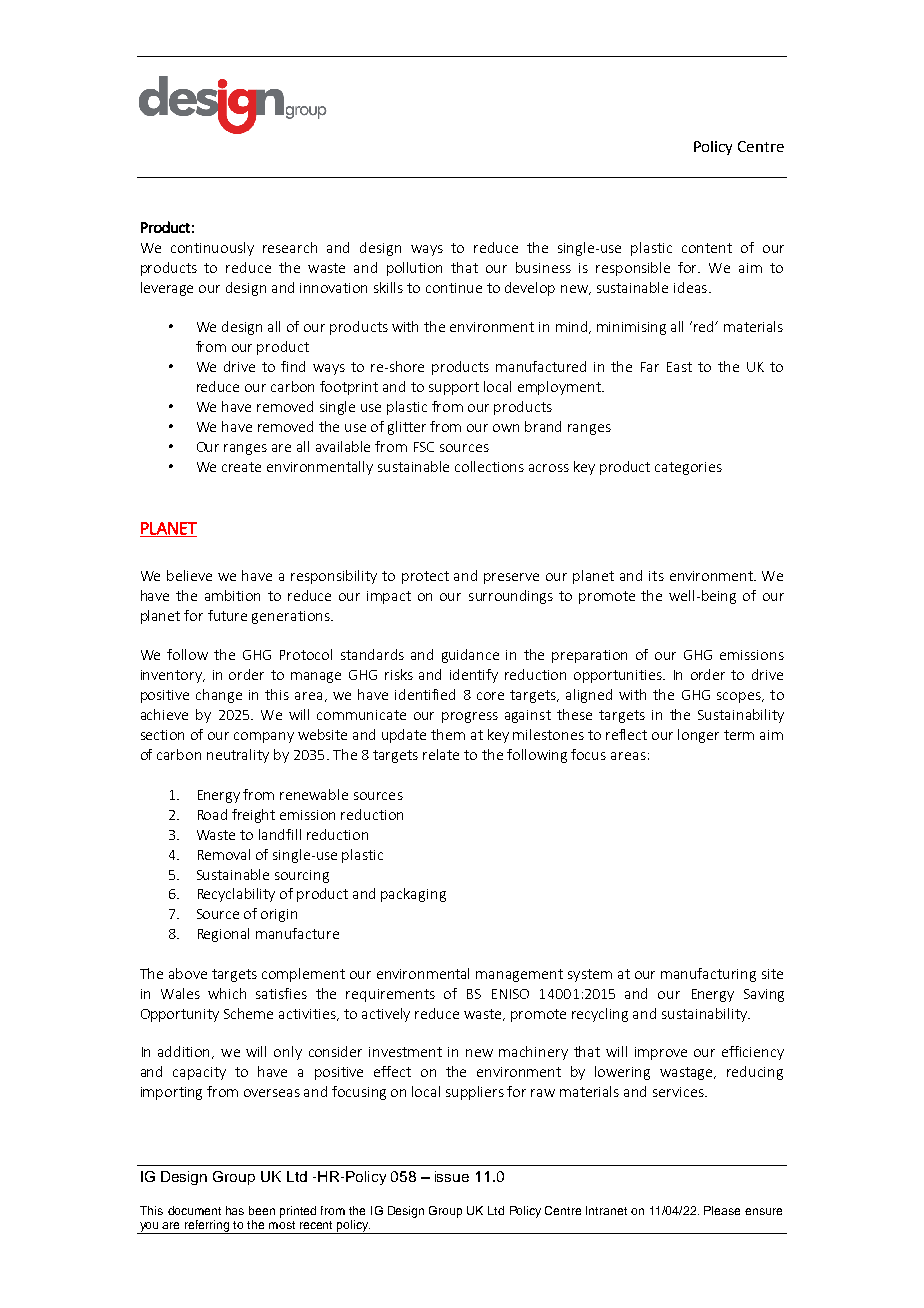 This screenshot has width=924, height=1308. I want to click on packaging, so click(413, 895).
